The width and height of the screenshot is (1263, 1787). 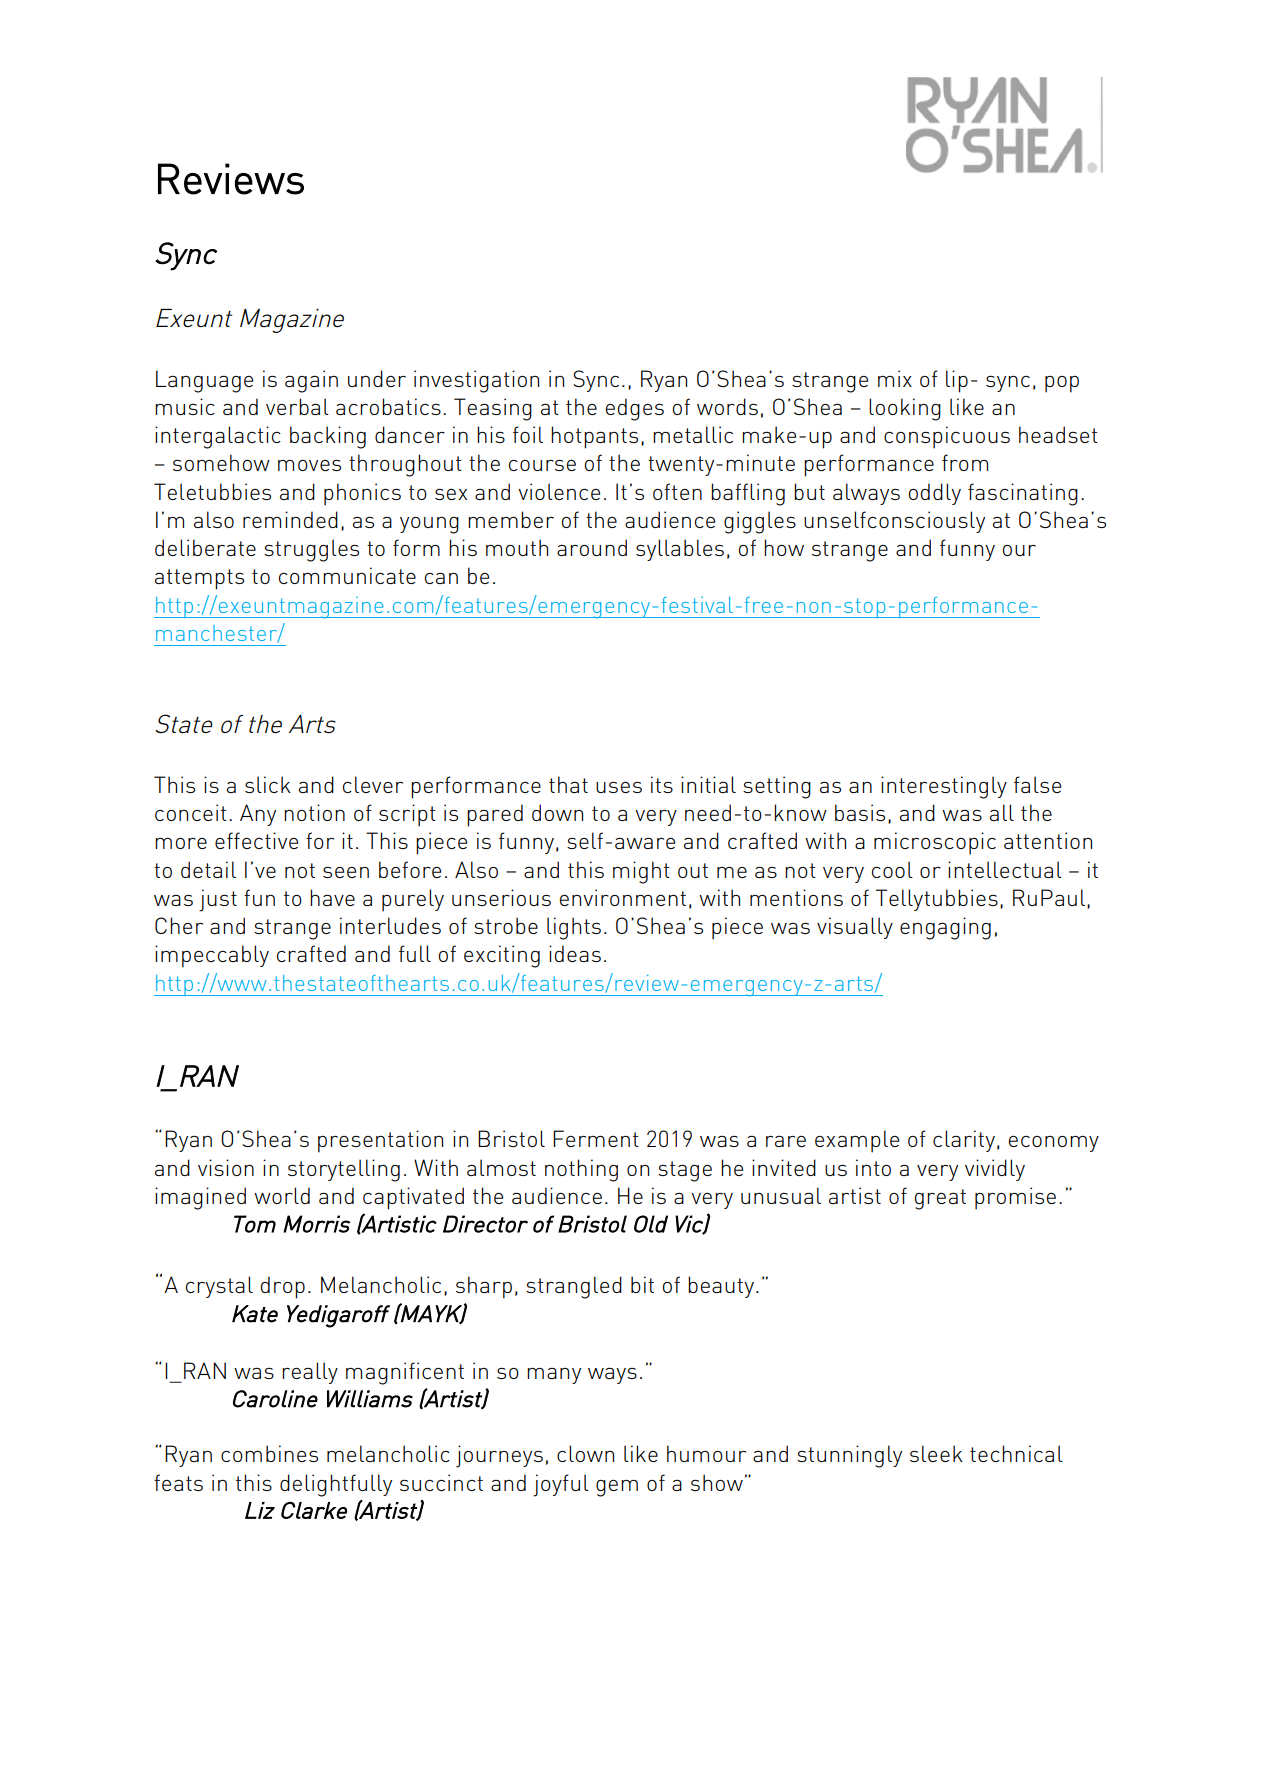 What do you see at coordinates (947, 437) in the screenshot?
I see `conspicuous` at bounding box center [947, 437].
